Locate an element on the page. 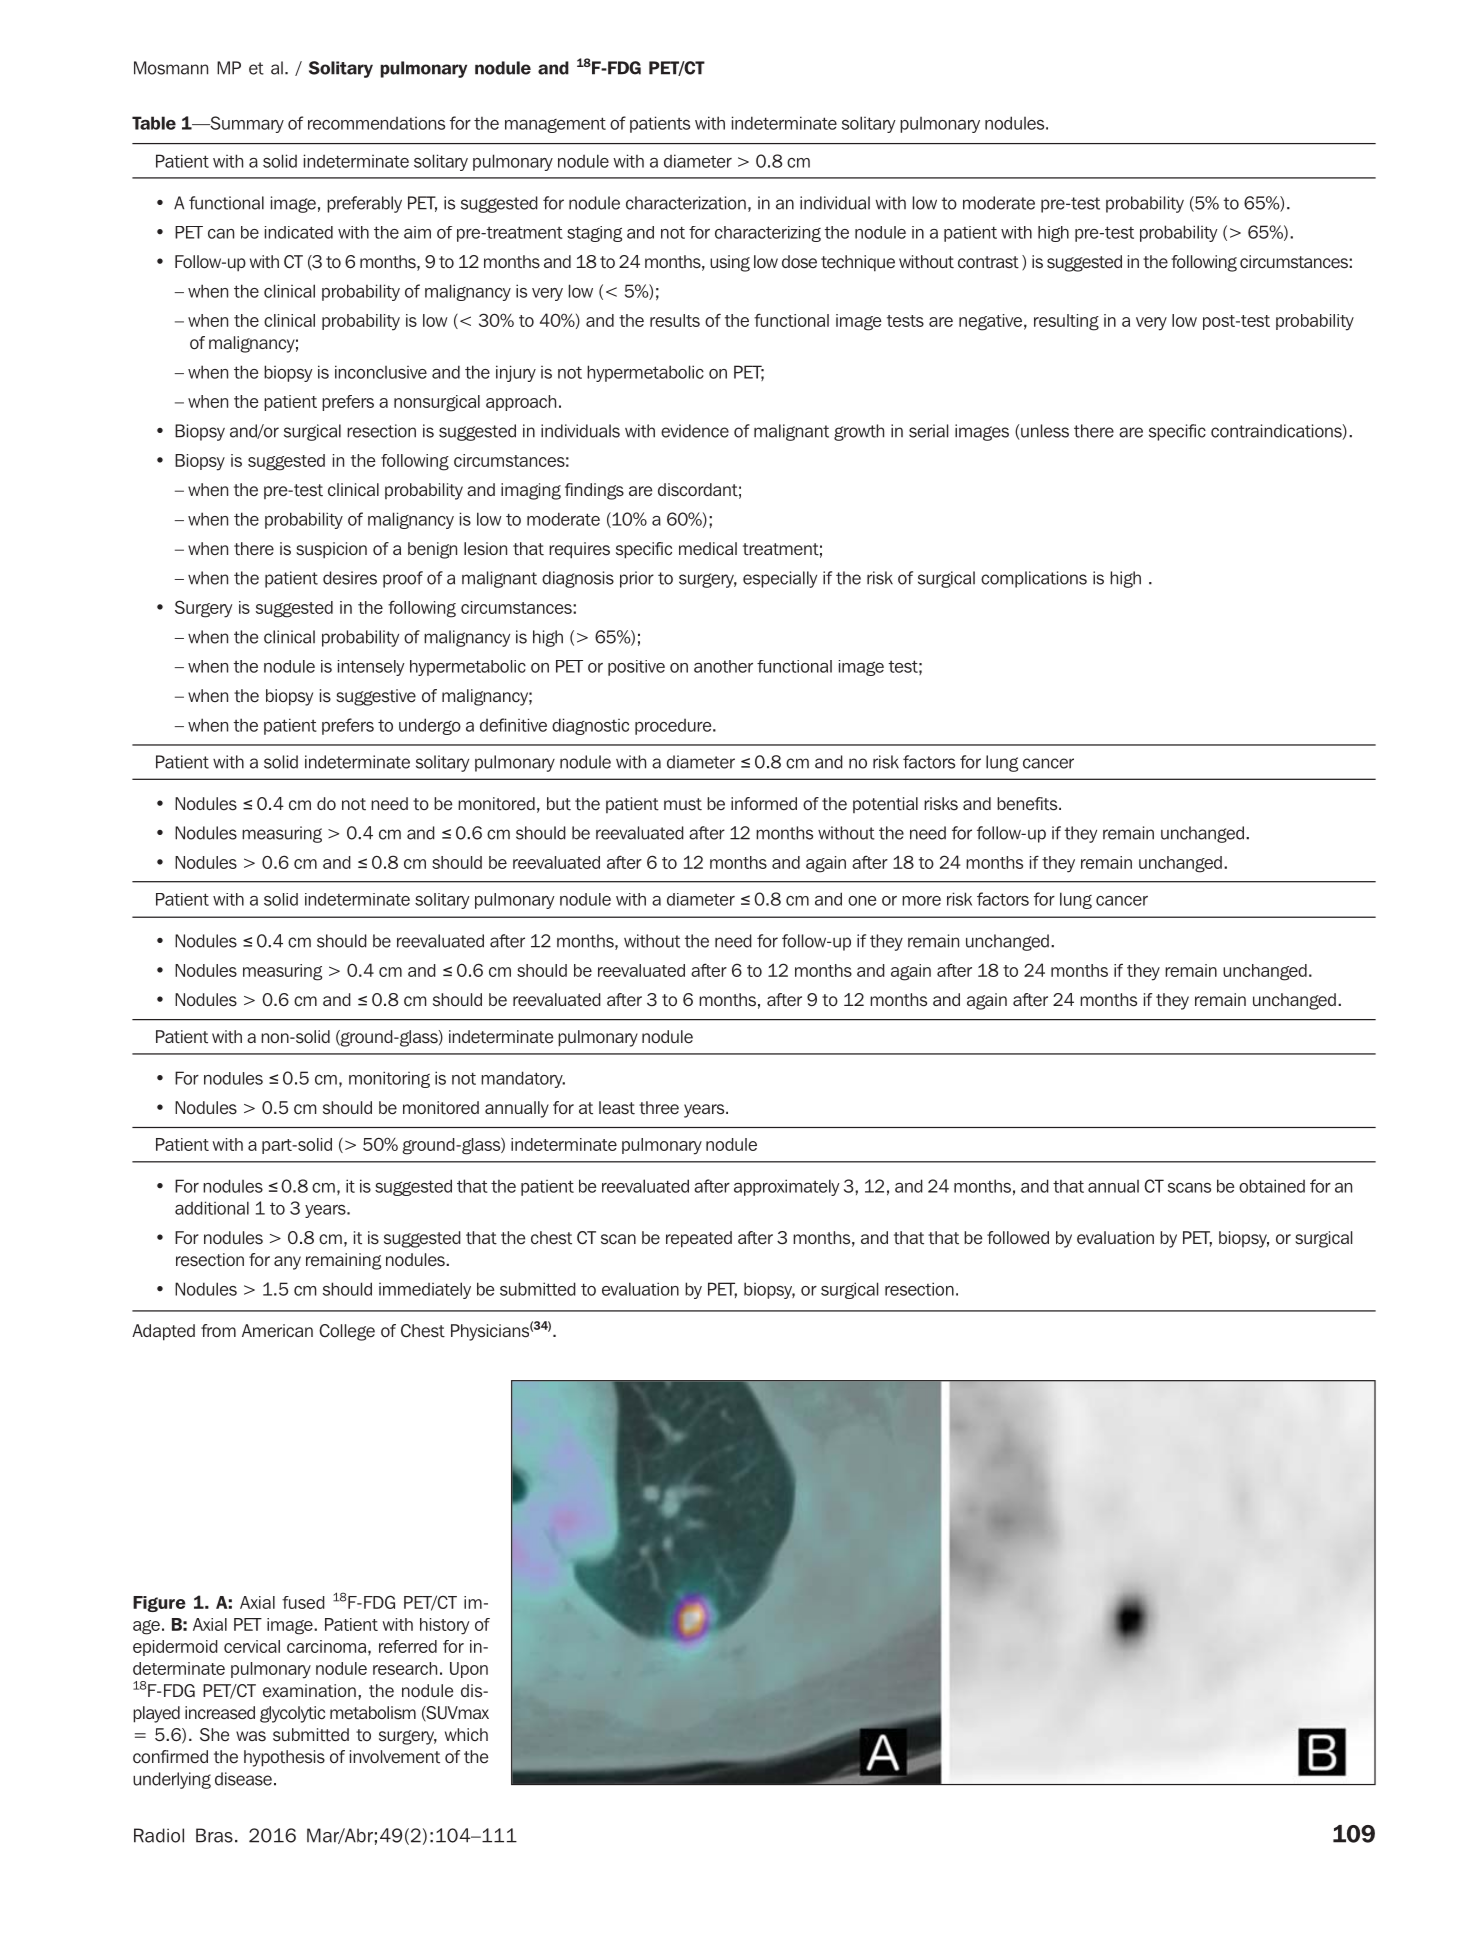 The width and height of the page is (1459, 1947). suggestive is located at coordinates (376, 697).
